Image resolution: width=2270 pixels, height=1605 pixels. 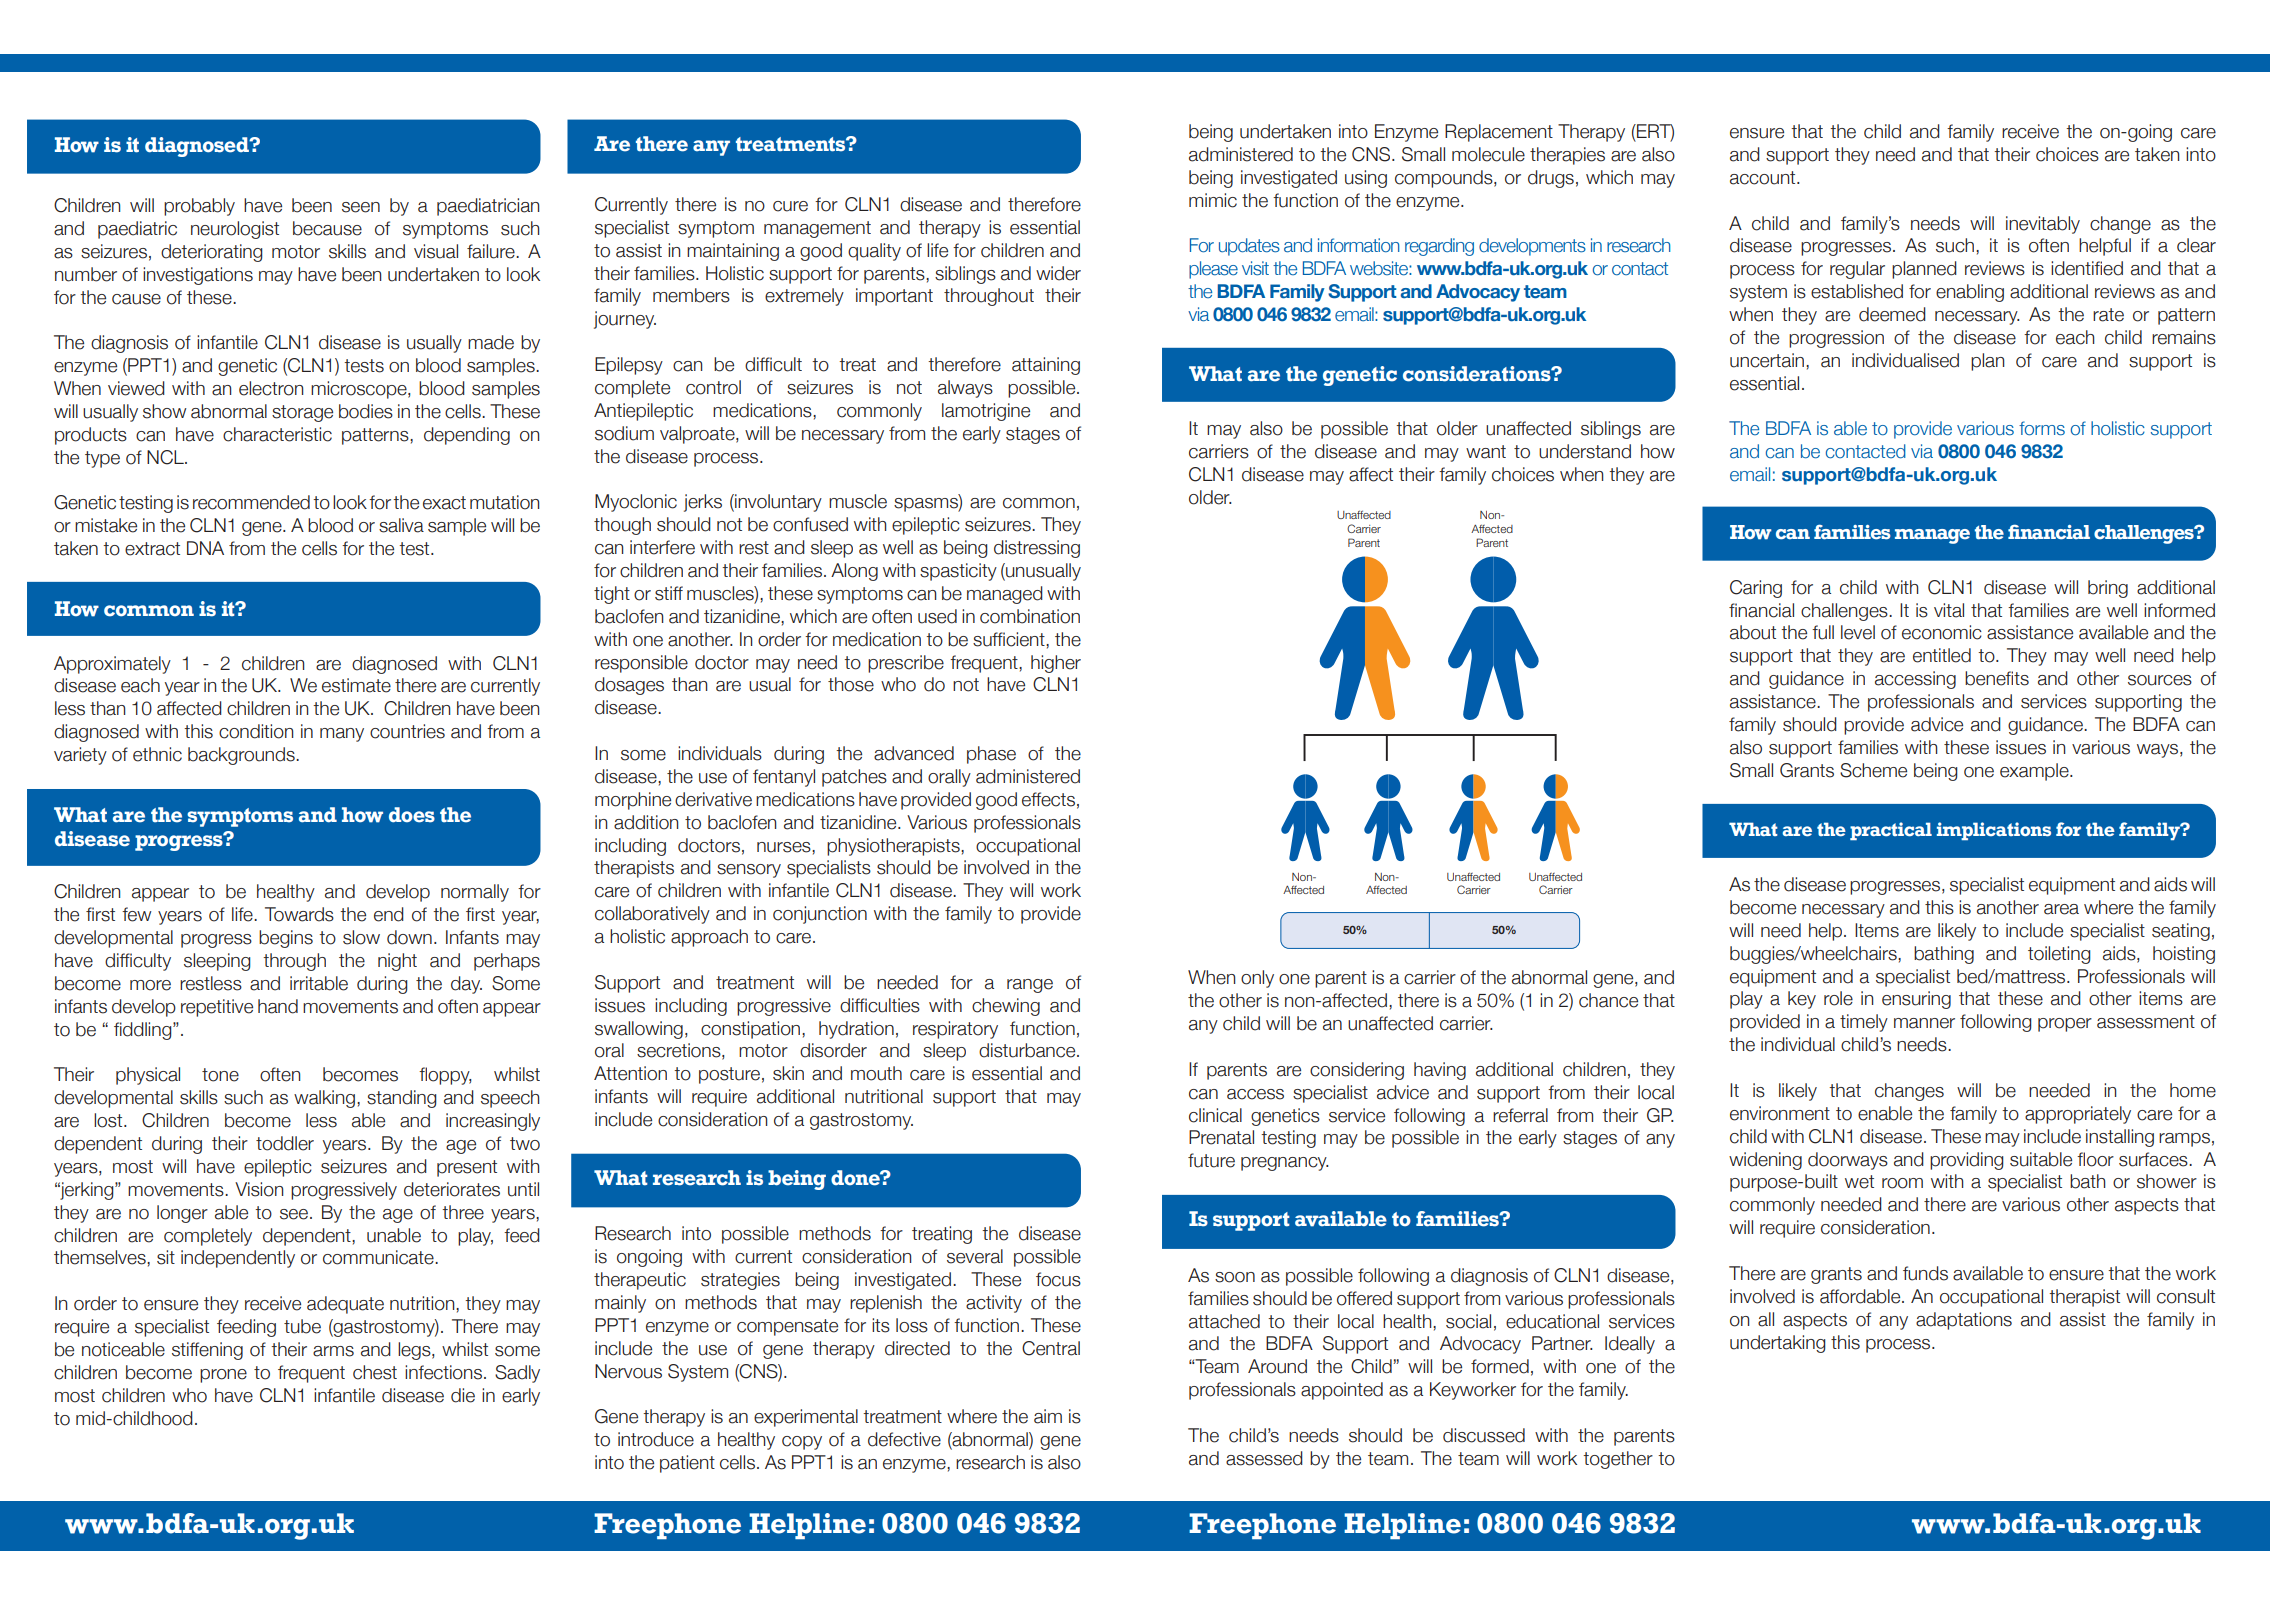 What do you see at coordinates (251, 502) in the screenshot?
I see `recommended` at bounding box center [251, 502].
